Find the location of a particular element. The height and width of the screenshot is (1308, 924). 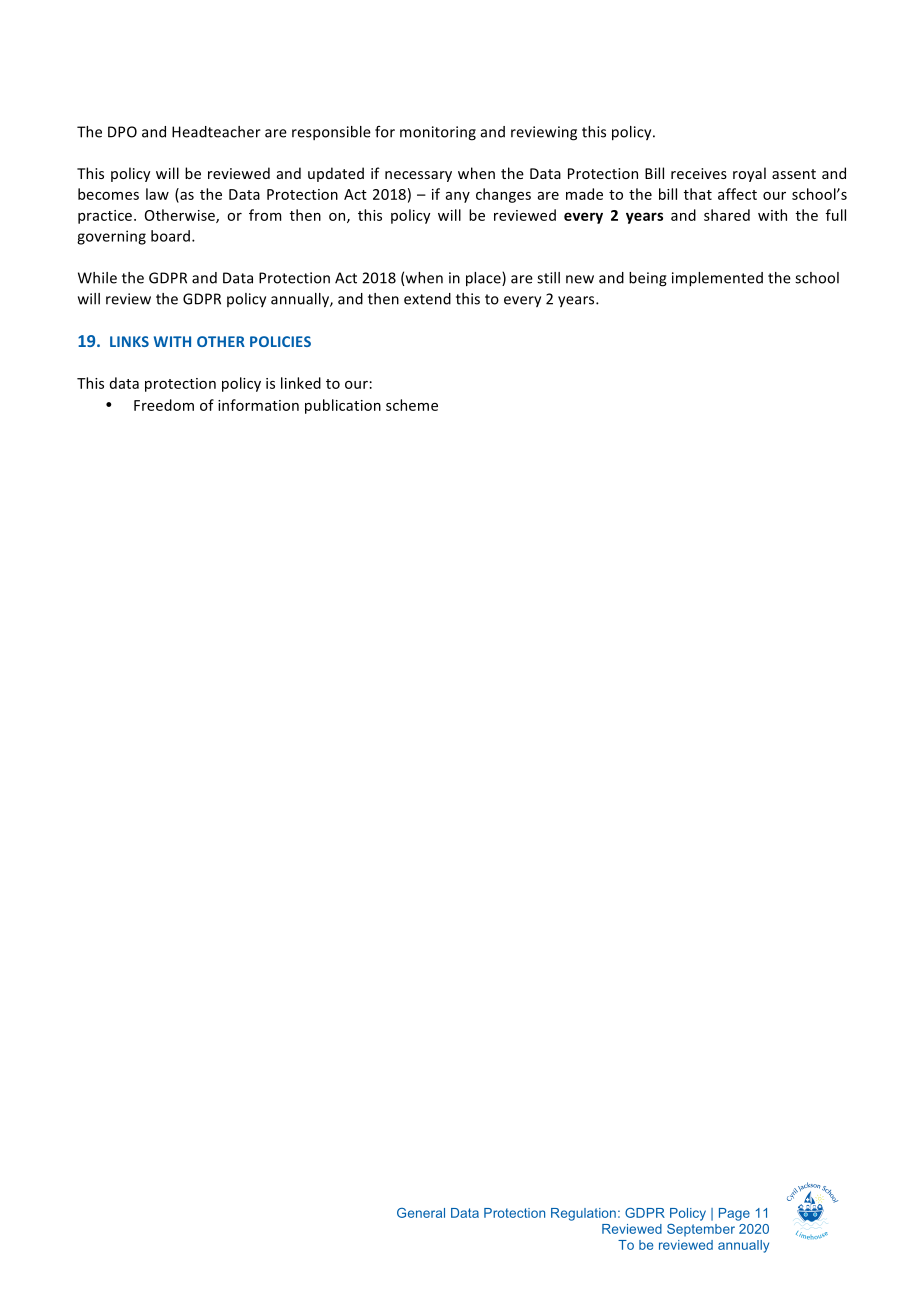

implemented is located at coordinates (717, 279).
